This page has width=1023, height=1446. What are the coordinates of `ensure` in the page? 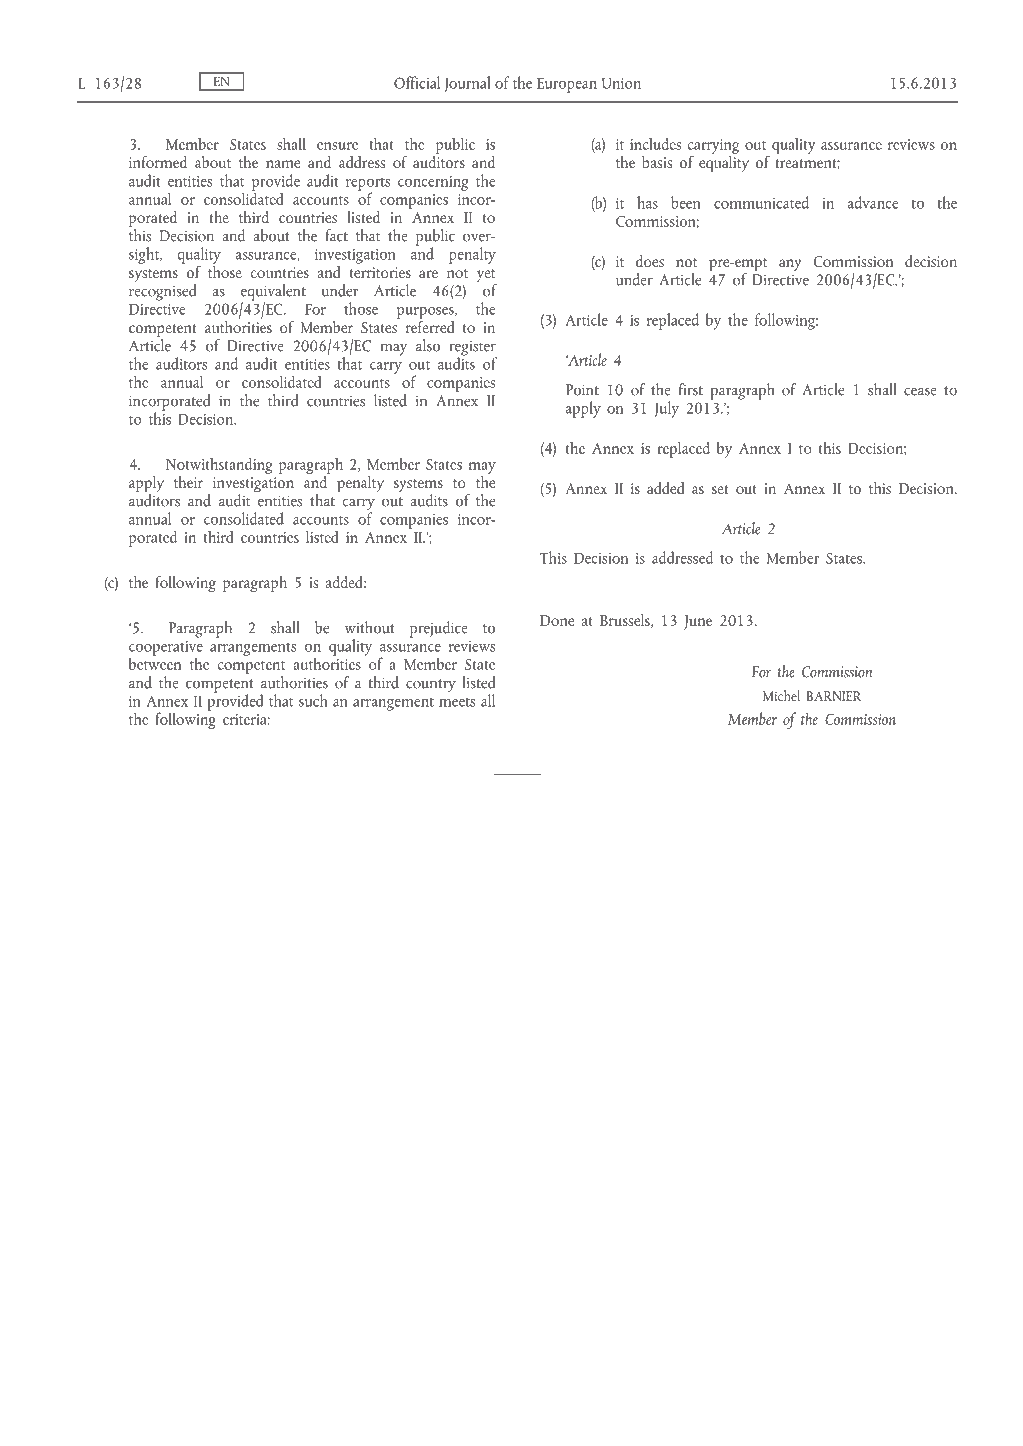 It's located at (337, 146).
